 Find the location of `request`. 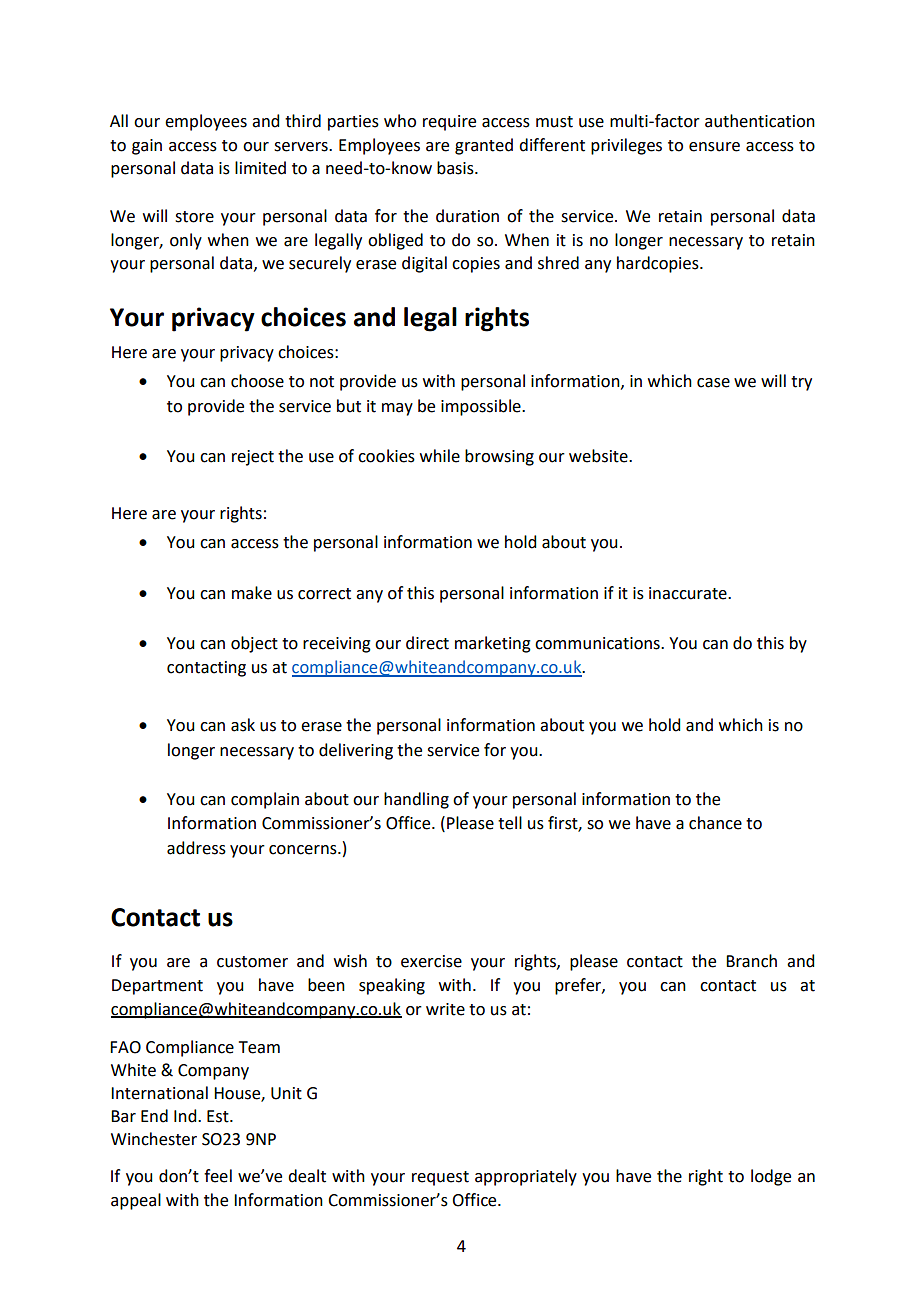

request is located at coordinates (440, 1178).
